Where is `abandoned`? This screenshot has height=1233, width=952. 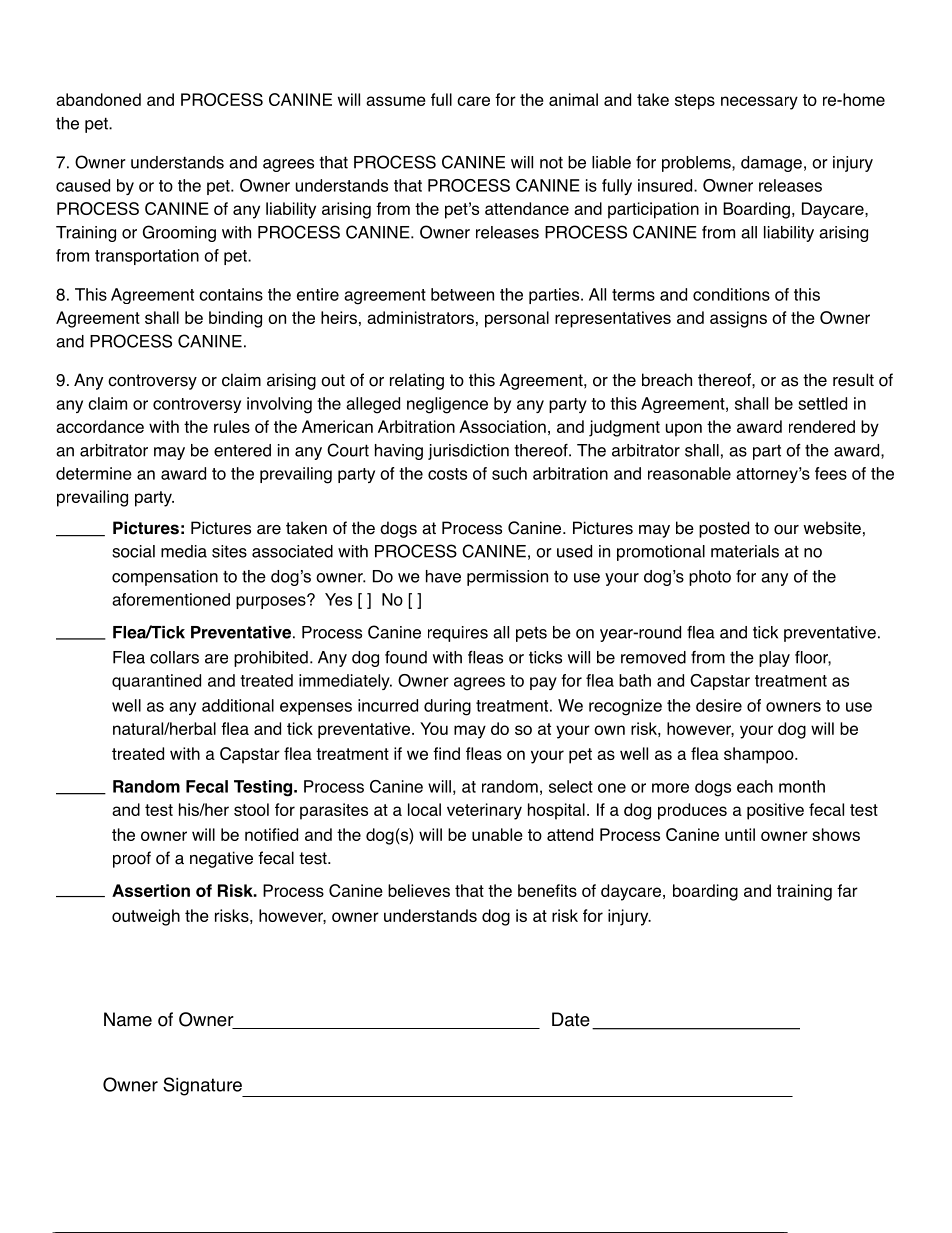
abandoned is located at coordinates (98, 99).
